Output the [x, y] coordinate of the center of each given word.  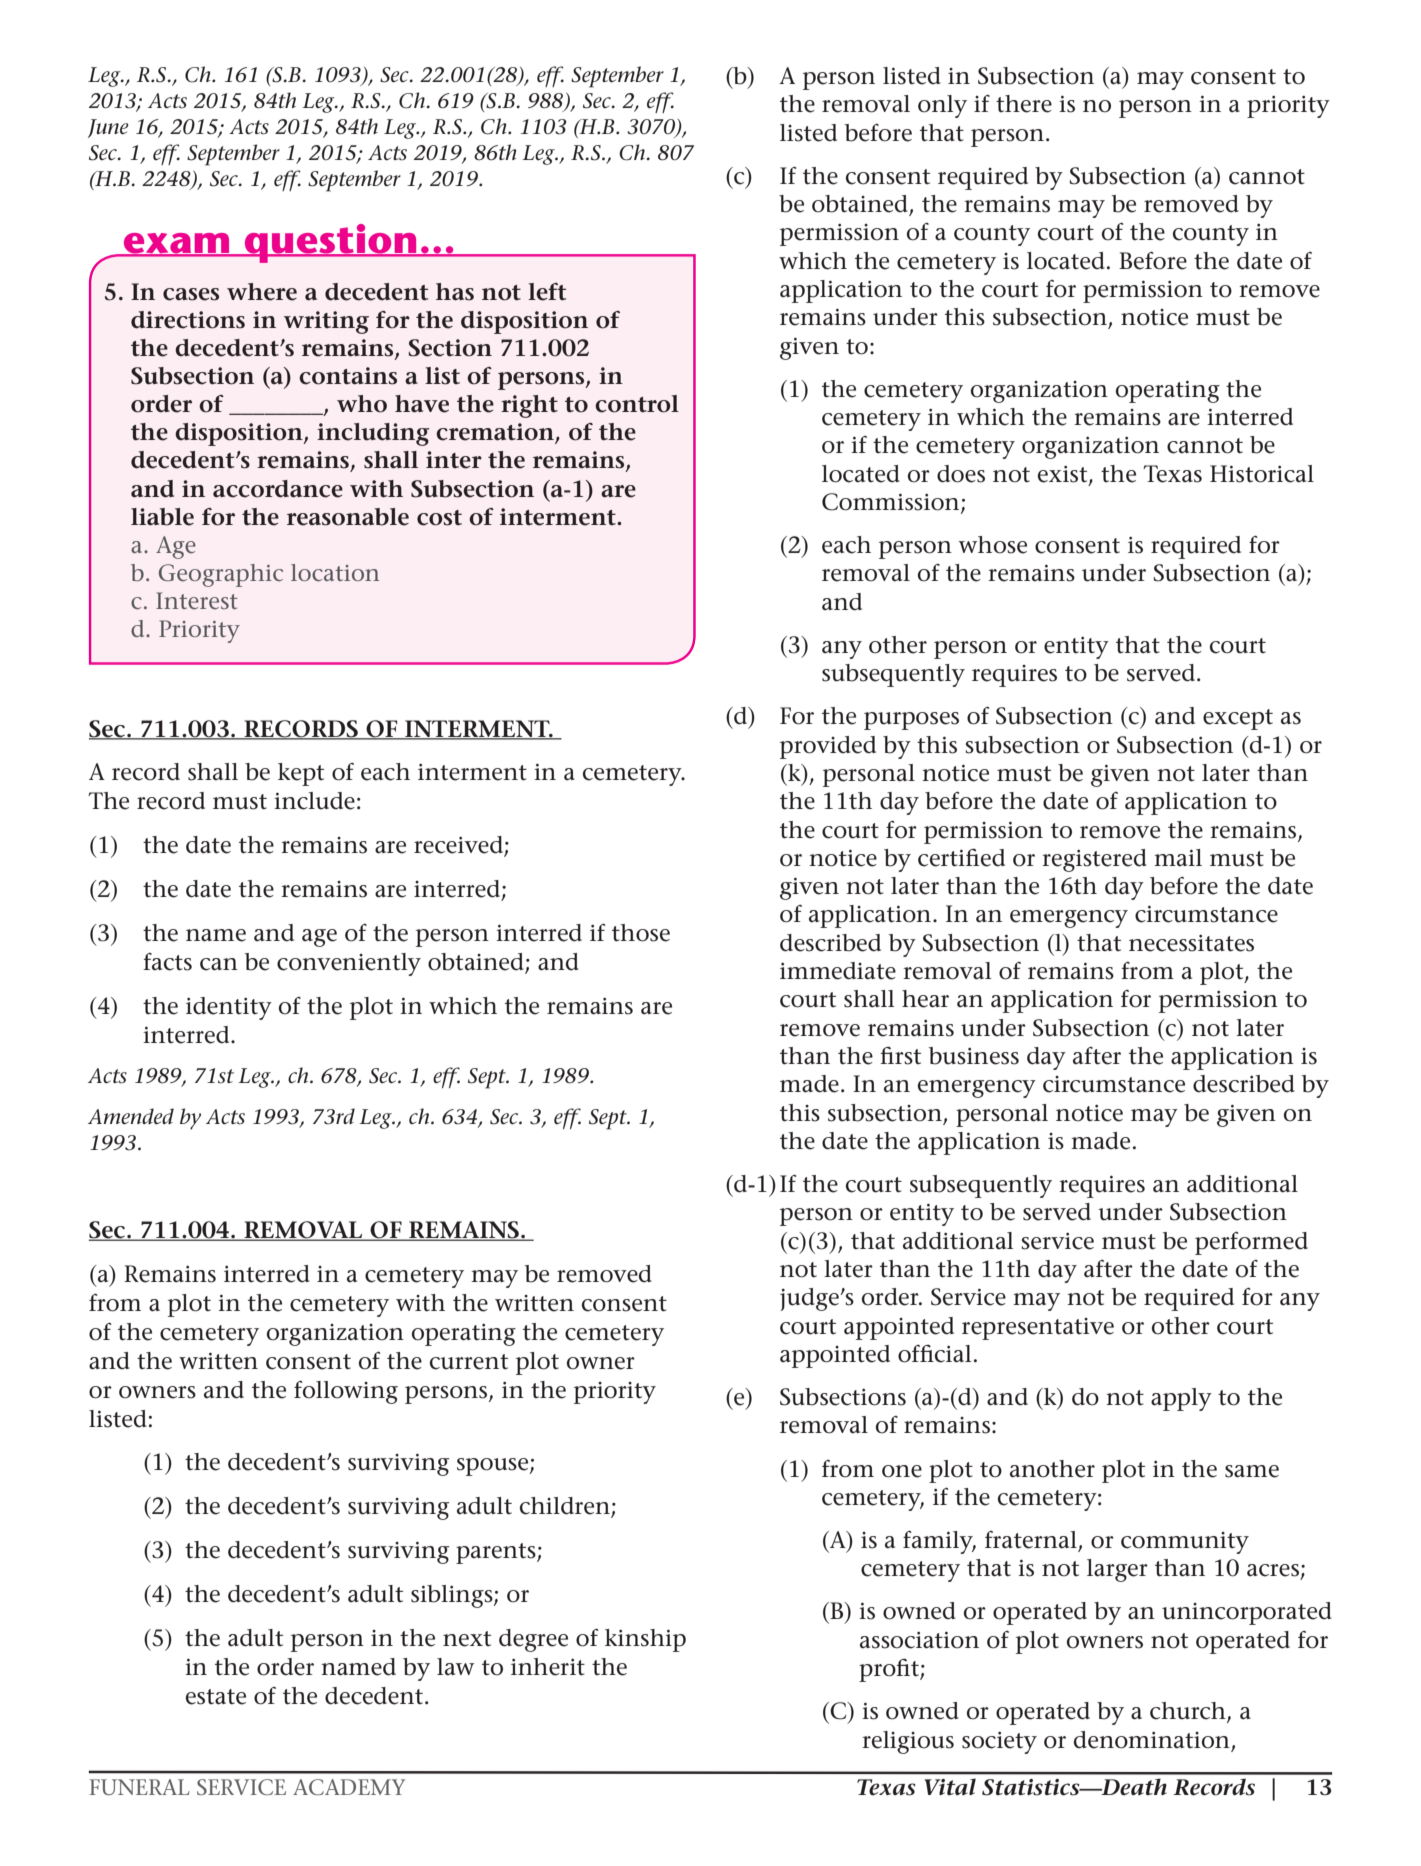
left [547, 292]
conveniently [349, 964]
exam [177, 244]
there [1024, 104]
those [641, 933]
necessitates [1191, 943]
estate [216, 1697]
